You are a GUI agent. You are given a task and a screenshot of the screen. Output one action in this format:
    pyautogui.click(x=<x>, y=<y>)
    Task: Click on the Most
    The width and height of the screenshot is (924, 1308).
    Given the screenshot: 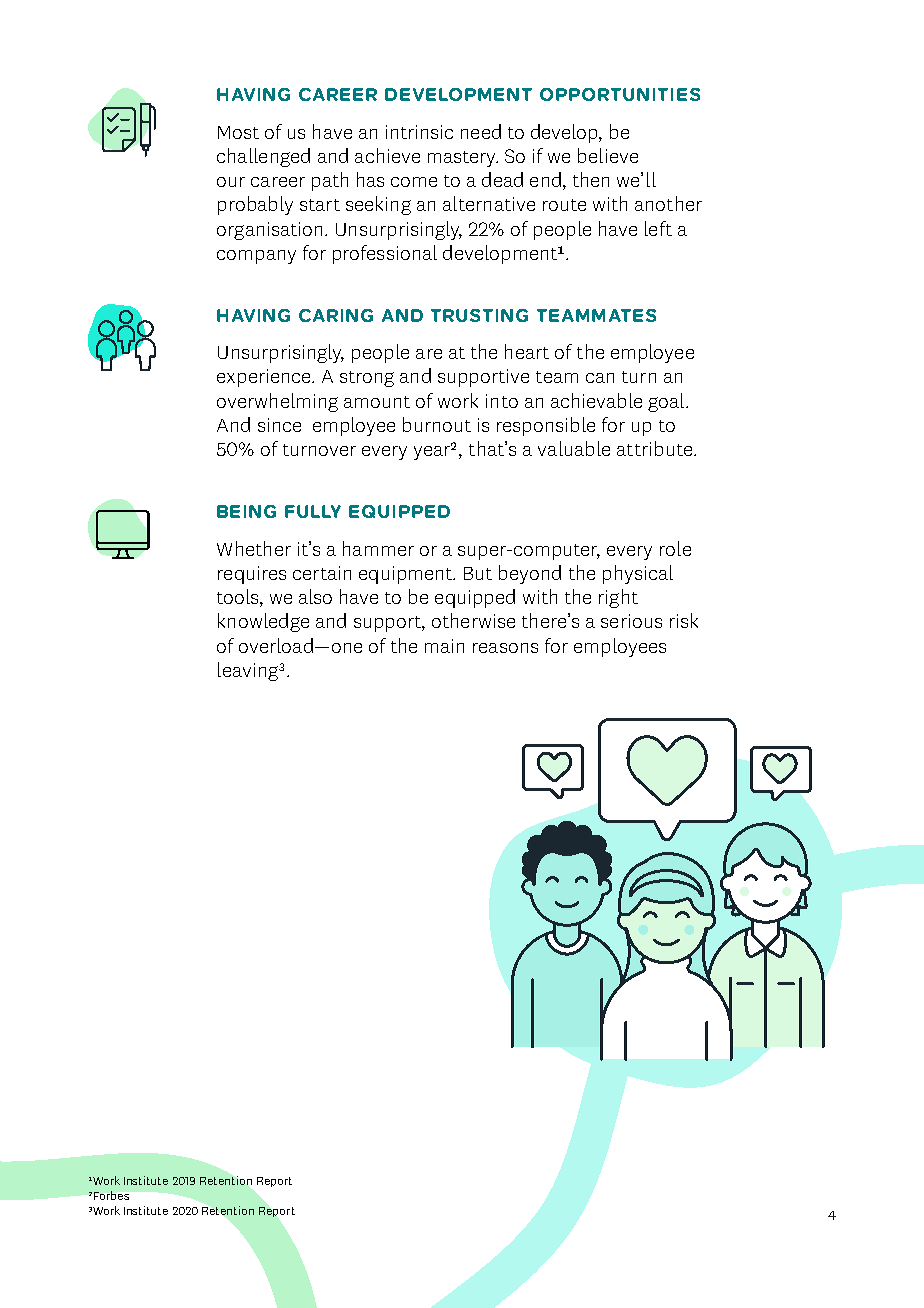 What is the action you would take?
    pyautogui.click(x=238, y=132)
